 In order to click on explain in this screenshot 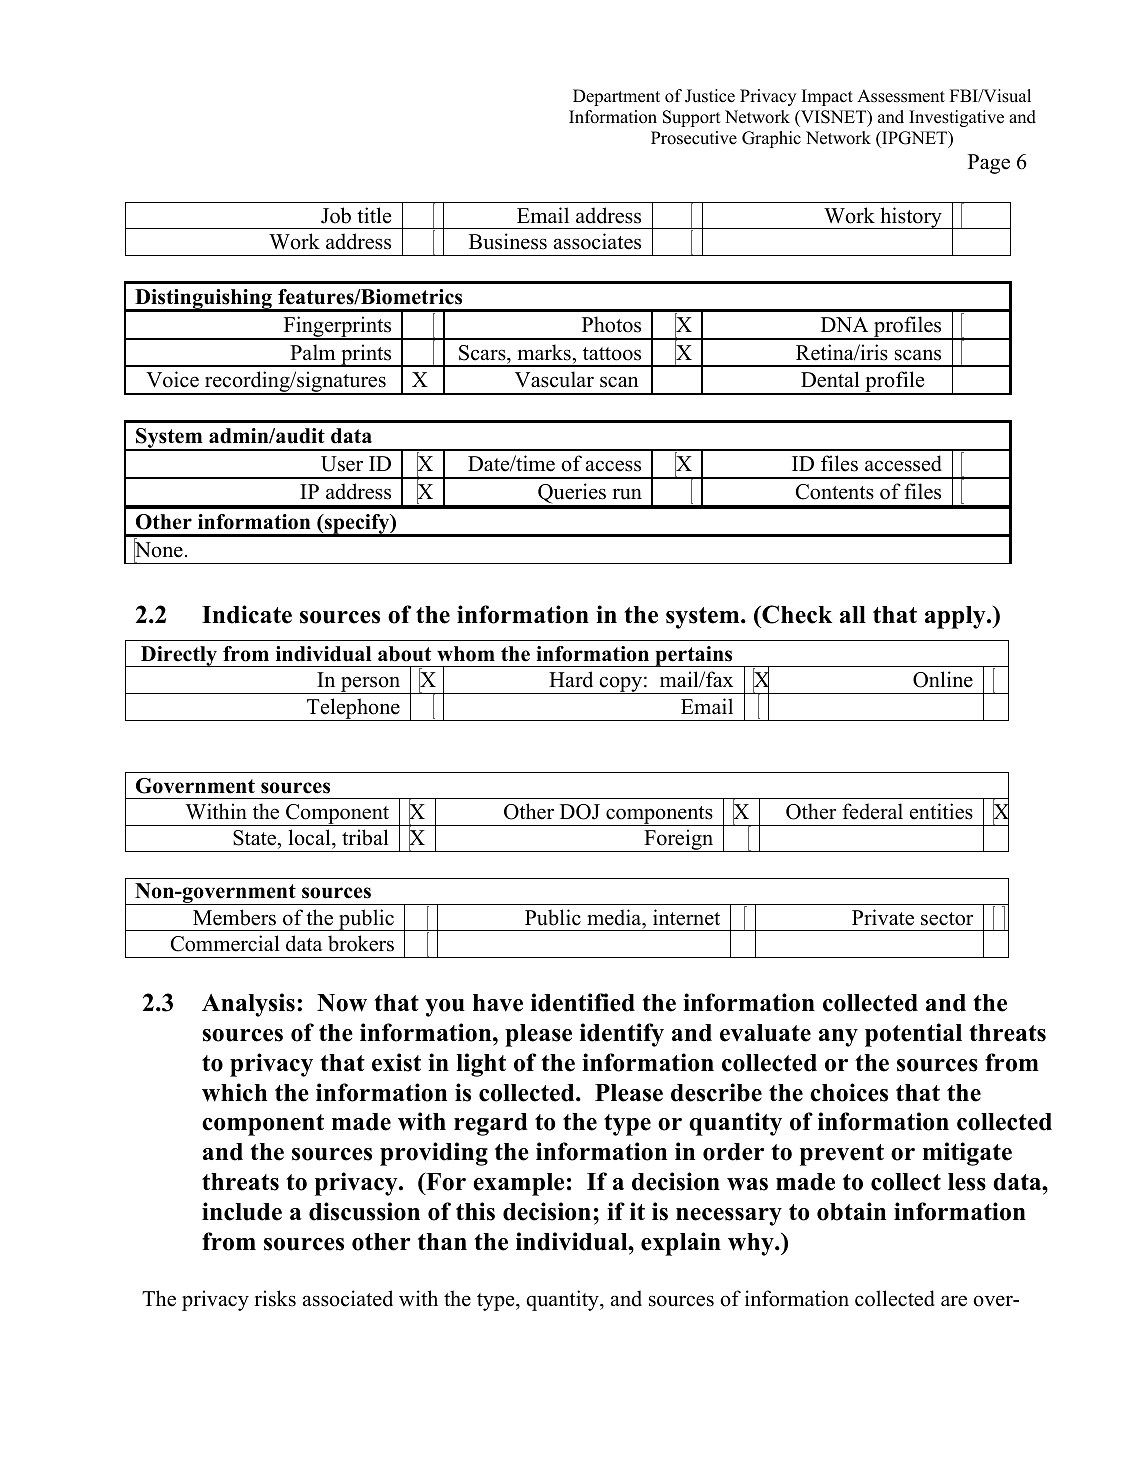, I will do `click(681, 1244)`.
